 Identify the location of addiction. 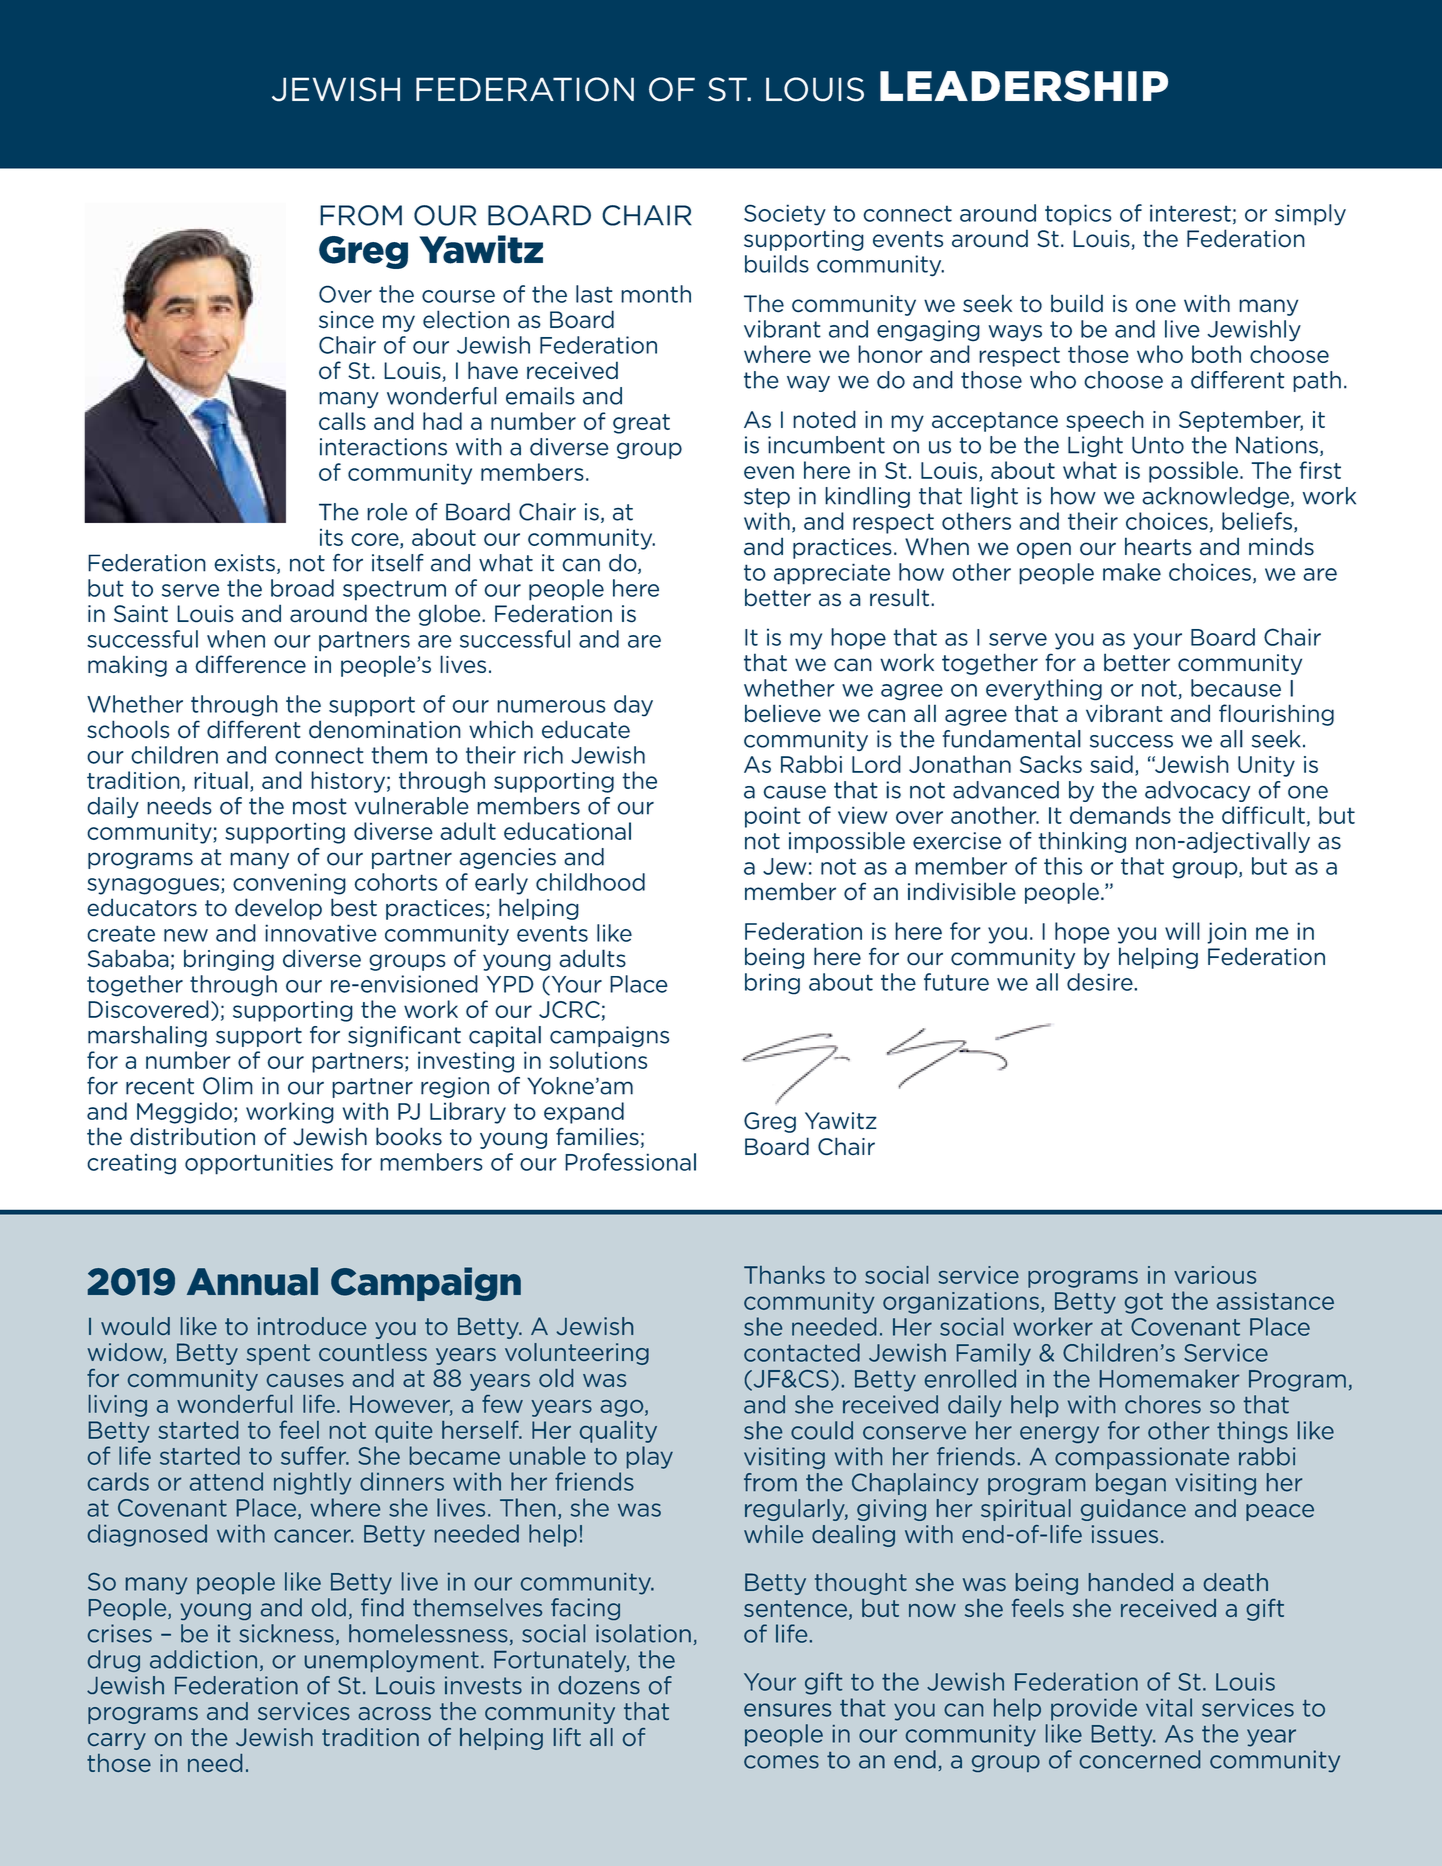
(203, 1659).
